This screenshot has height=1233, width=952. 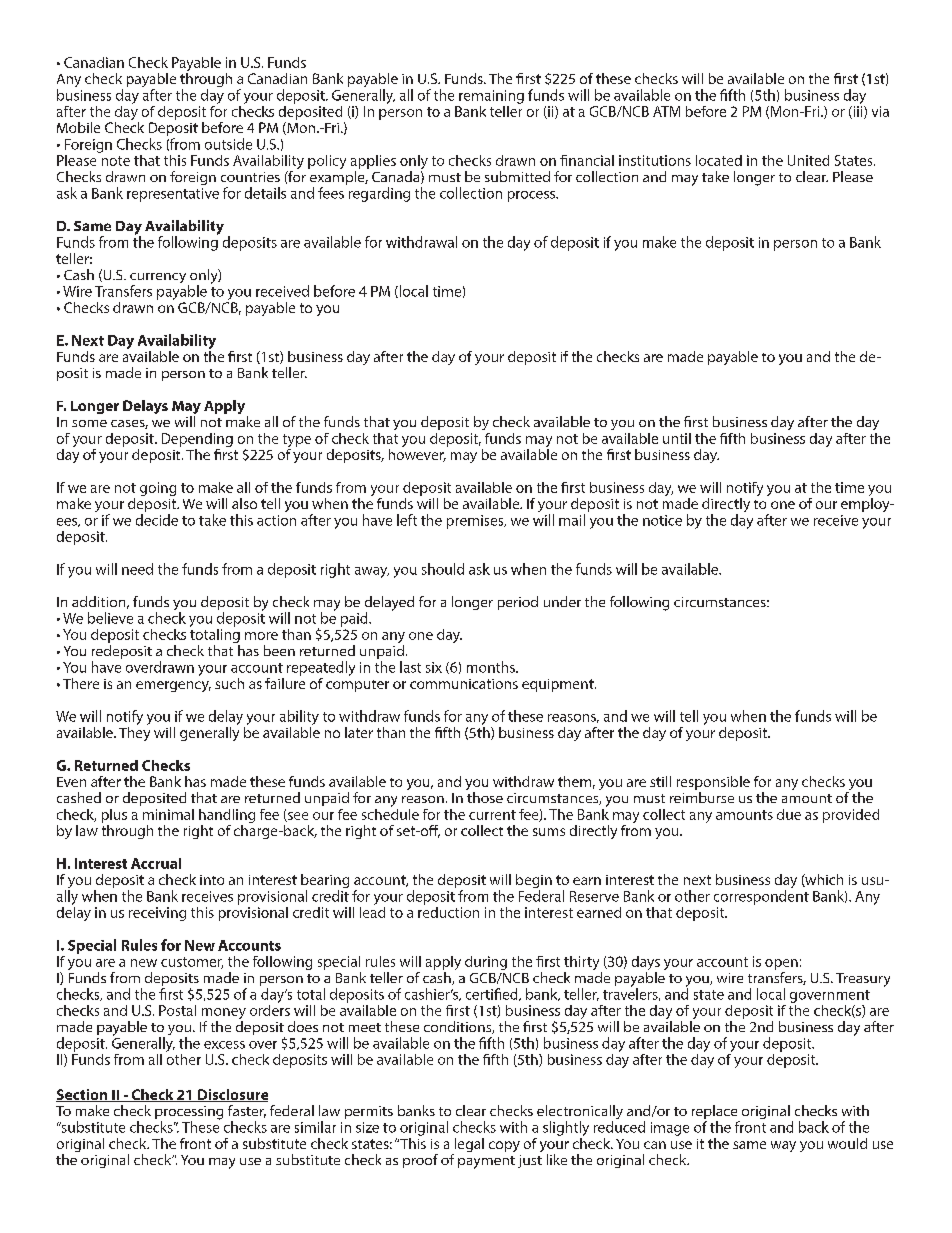 I want to click on outside, so click(x=228, y=144).
